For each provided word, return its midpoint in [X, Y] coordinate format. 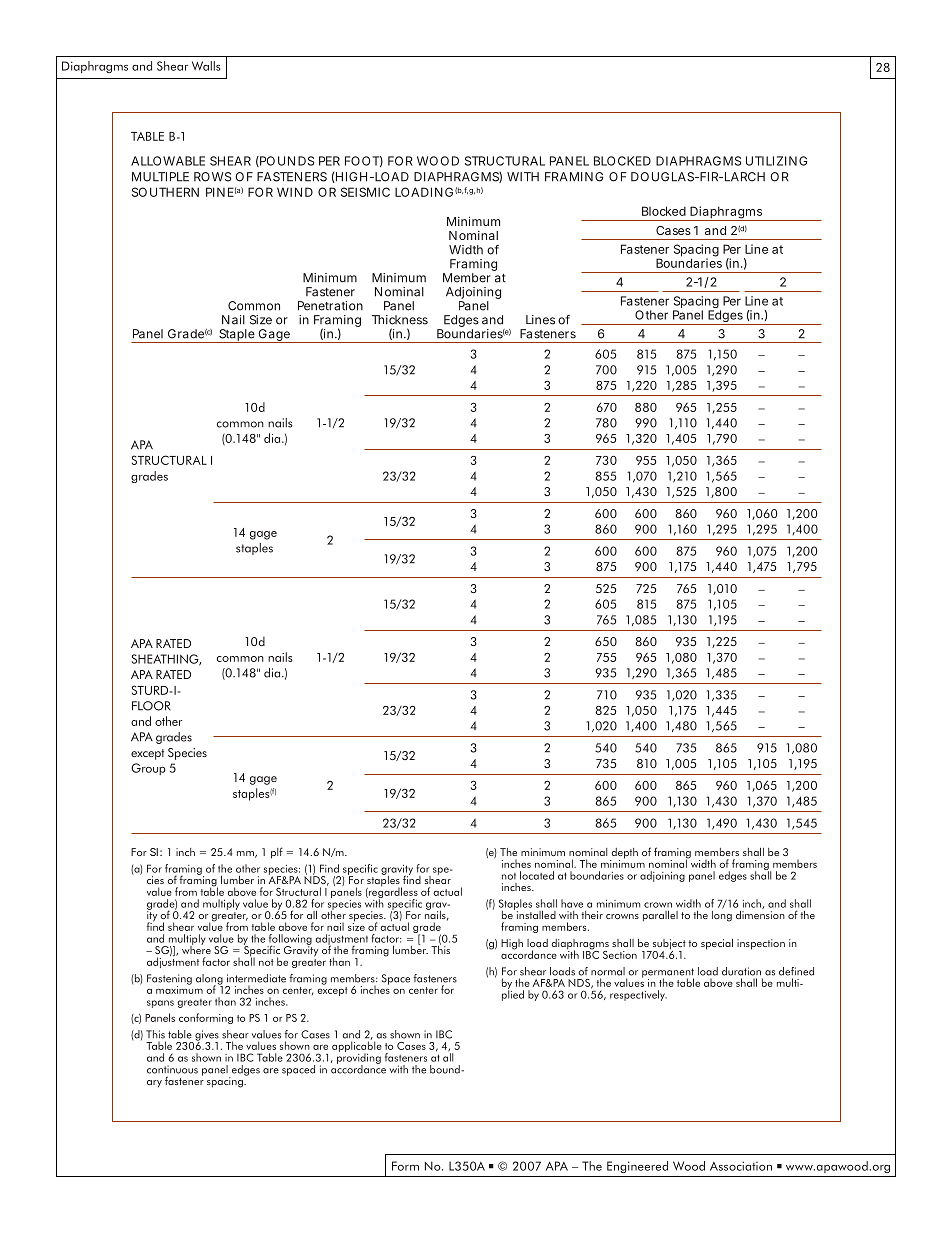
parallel [660, 916]
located [537, 875]
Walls [206, 66]
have [572, 903]
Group [148, 769]
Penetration [330, 306]
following [289, 940]
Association [741, 1166]
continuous [172, 1069]
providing [359, 1058]
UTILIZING [777, 161]
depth [624, 854]
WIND [295, 192]
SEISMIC [365, 192]
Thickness [400, 320]
